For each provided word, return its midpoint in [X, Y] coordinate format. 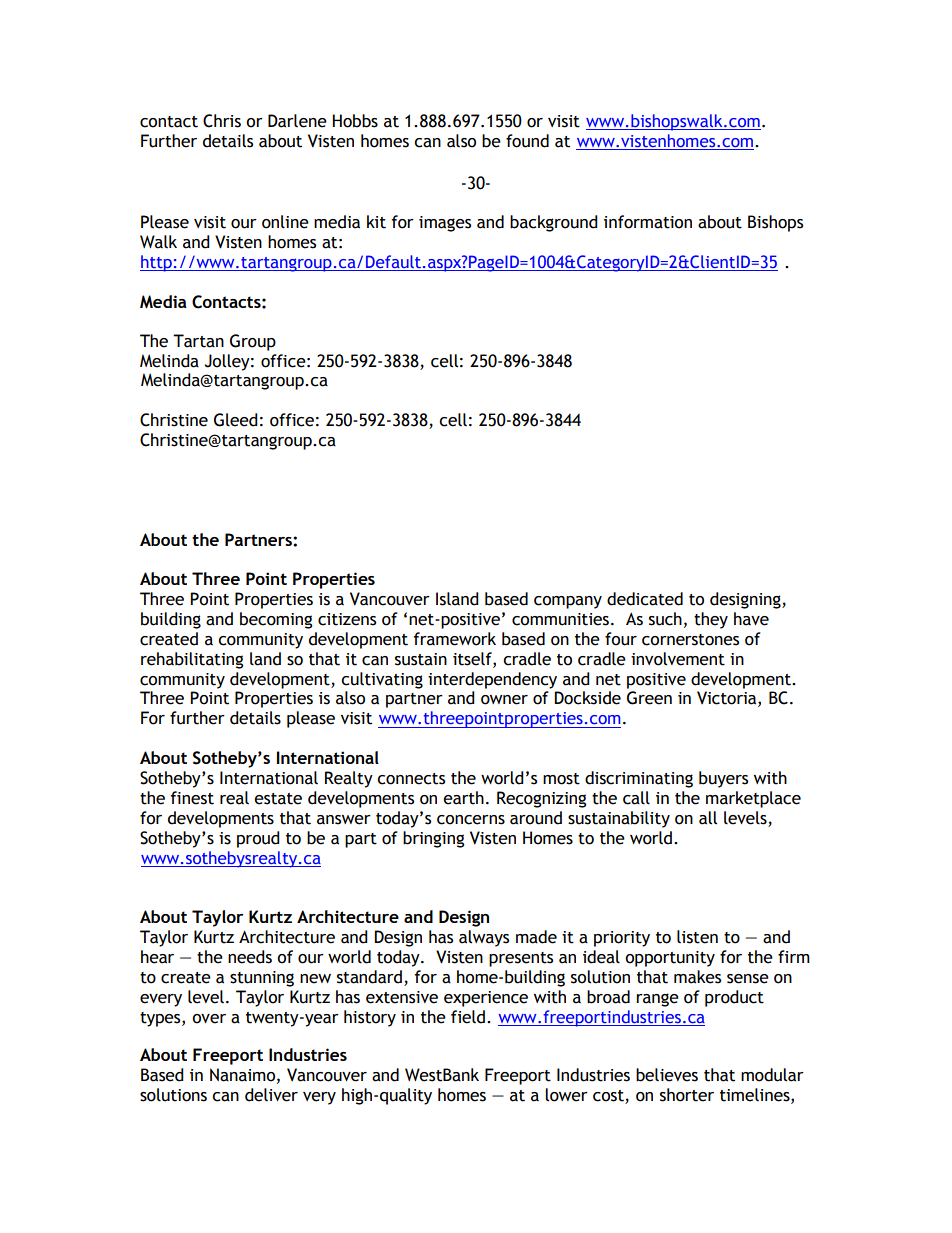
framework [454, 639]
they [711, 620]
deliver [271, 1095]
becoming [276, 620]
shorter [687, 1095]
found [527, 141]
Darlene [297, 121]
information [648, 222]
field [468, 1017]
